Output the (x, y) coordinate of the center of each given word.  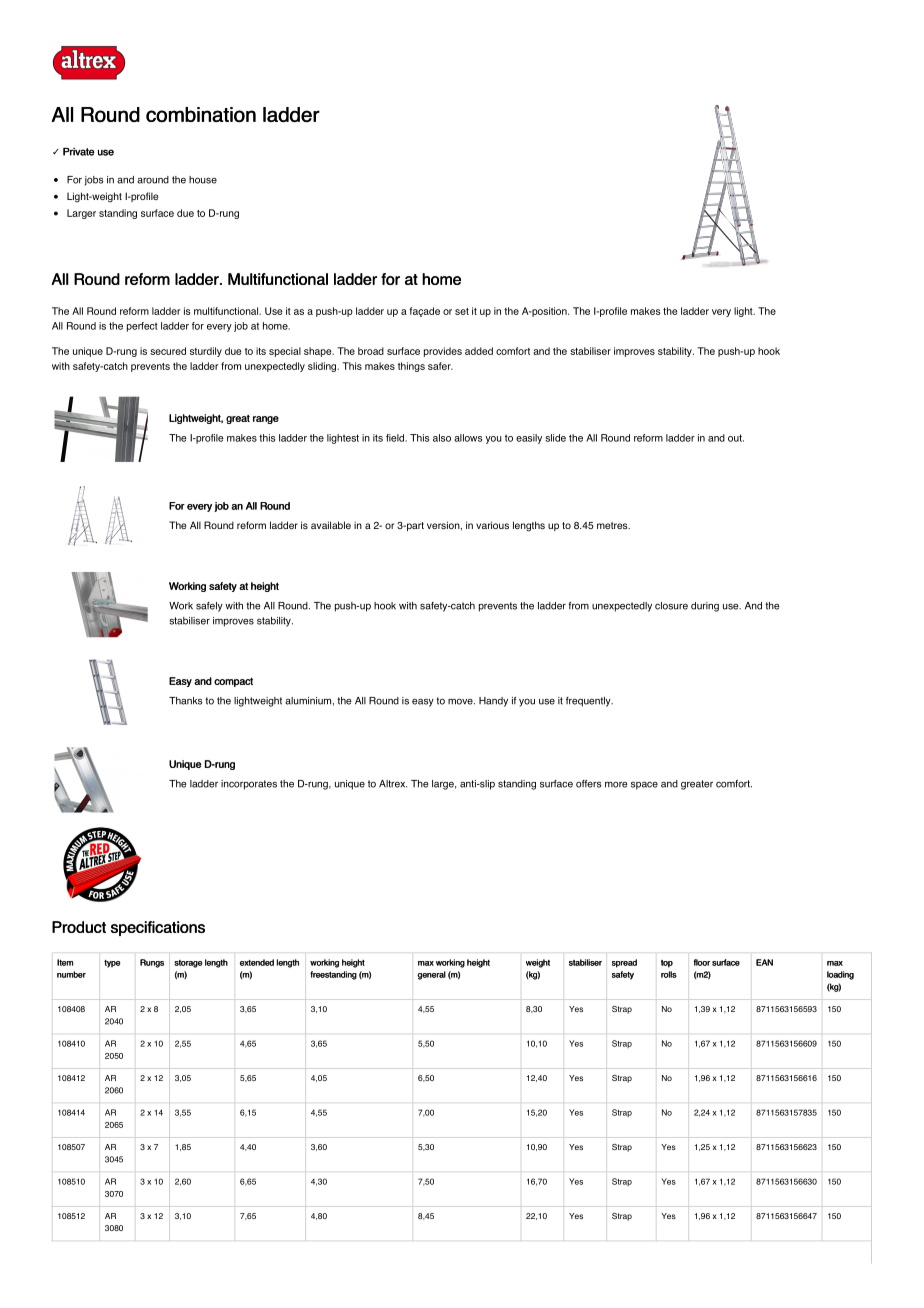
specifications (158, 928)
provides (443, 352)
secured (168, 351)
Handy (493, 702)
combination (201, 115)
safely (209, 607)
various (492, 525)
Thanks (185, 701)
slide (555, 438)
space (644, 785)
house (203, 180)
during (705, 607)
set (462, 311)
